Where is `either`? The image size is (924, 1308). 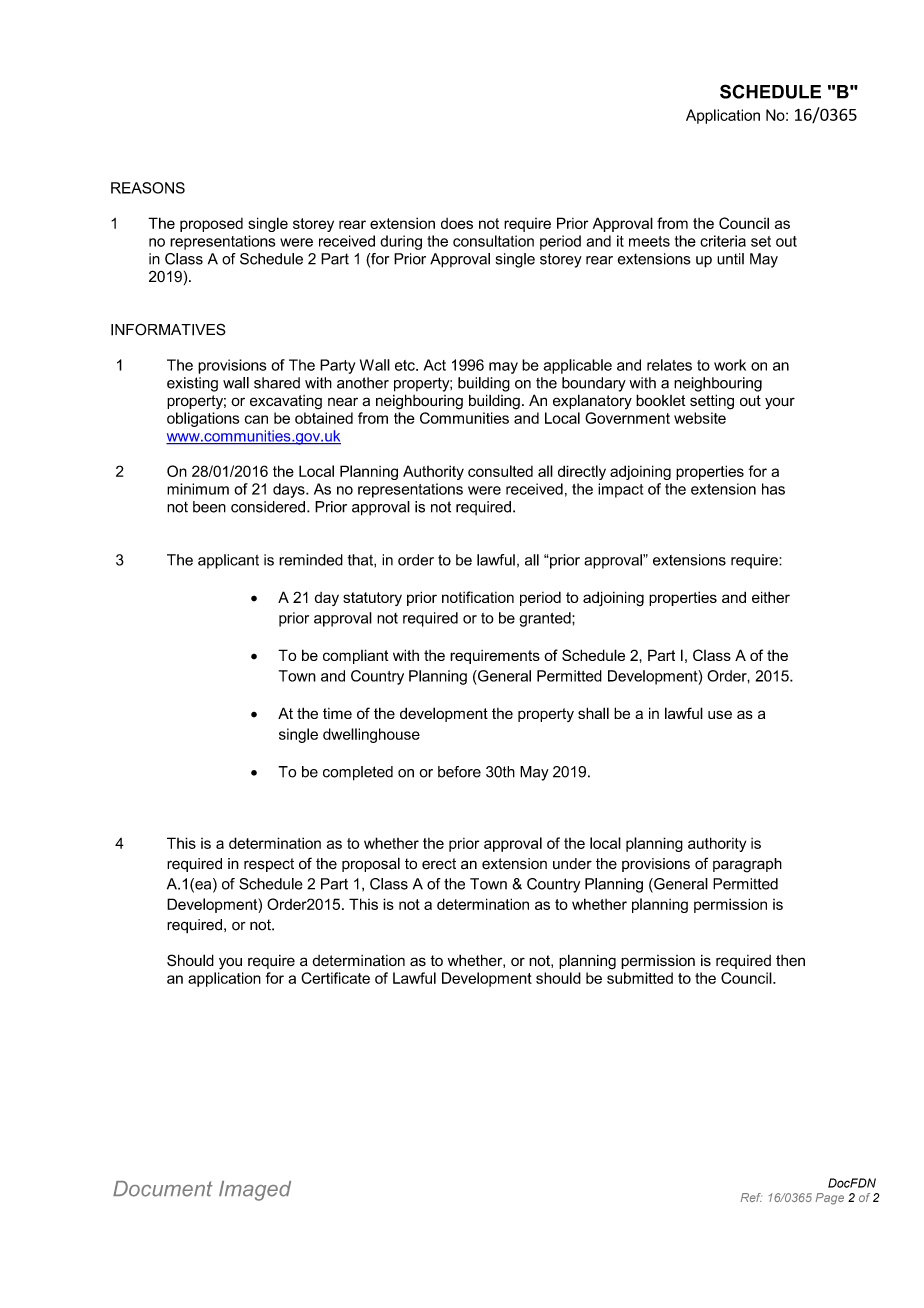 either is located at coordinates (771, 597).
